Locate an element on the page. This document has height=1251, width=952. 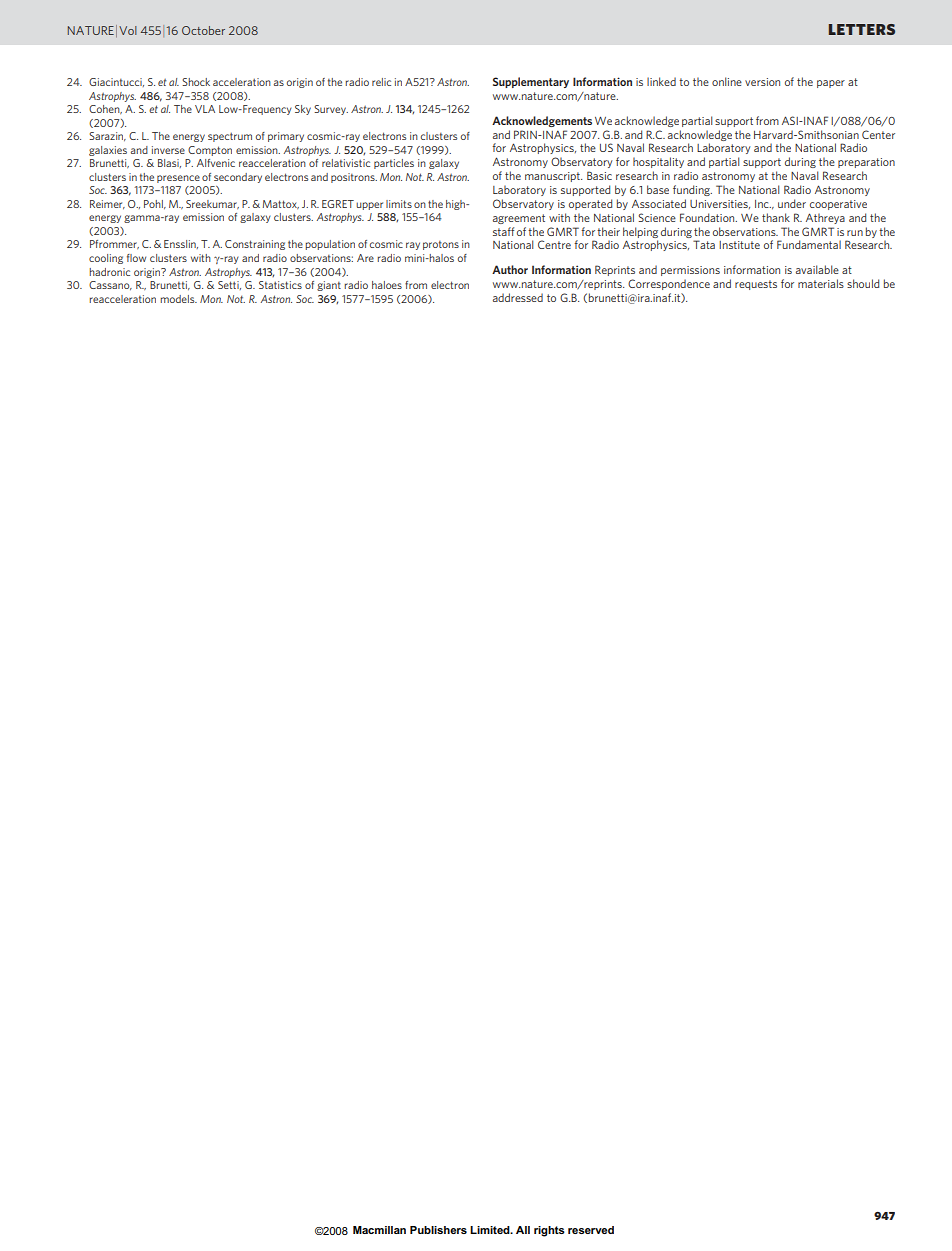
reserved is located at coordinates (591, 1230).
